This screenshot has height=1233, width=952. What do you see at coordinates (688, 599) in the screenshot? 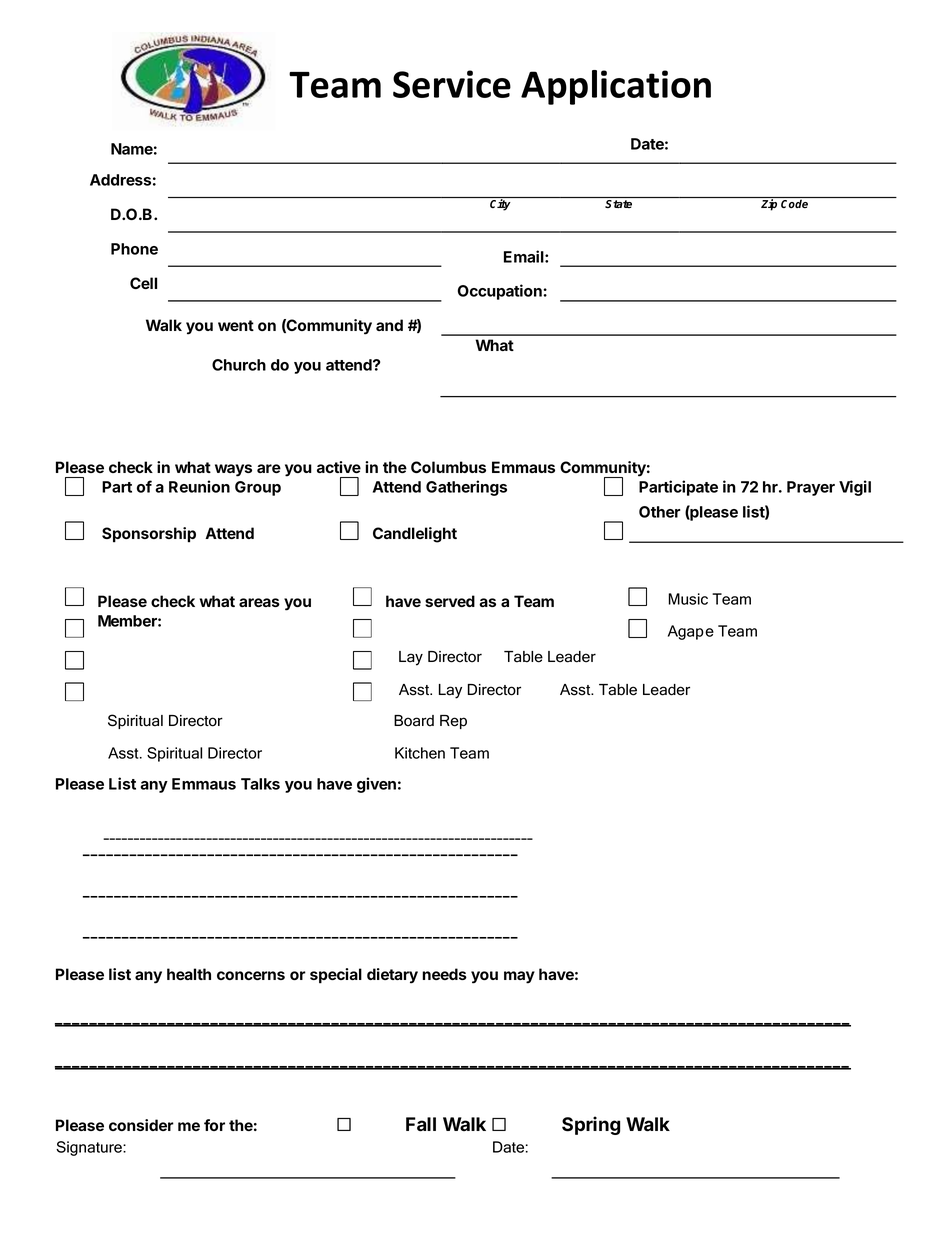
I see `Music` at bounding box center [688, 599].
